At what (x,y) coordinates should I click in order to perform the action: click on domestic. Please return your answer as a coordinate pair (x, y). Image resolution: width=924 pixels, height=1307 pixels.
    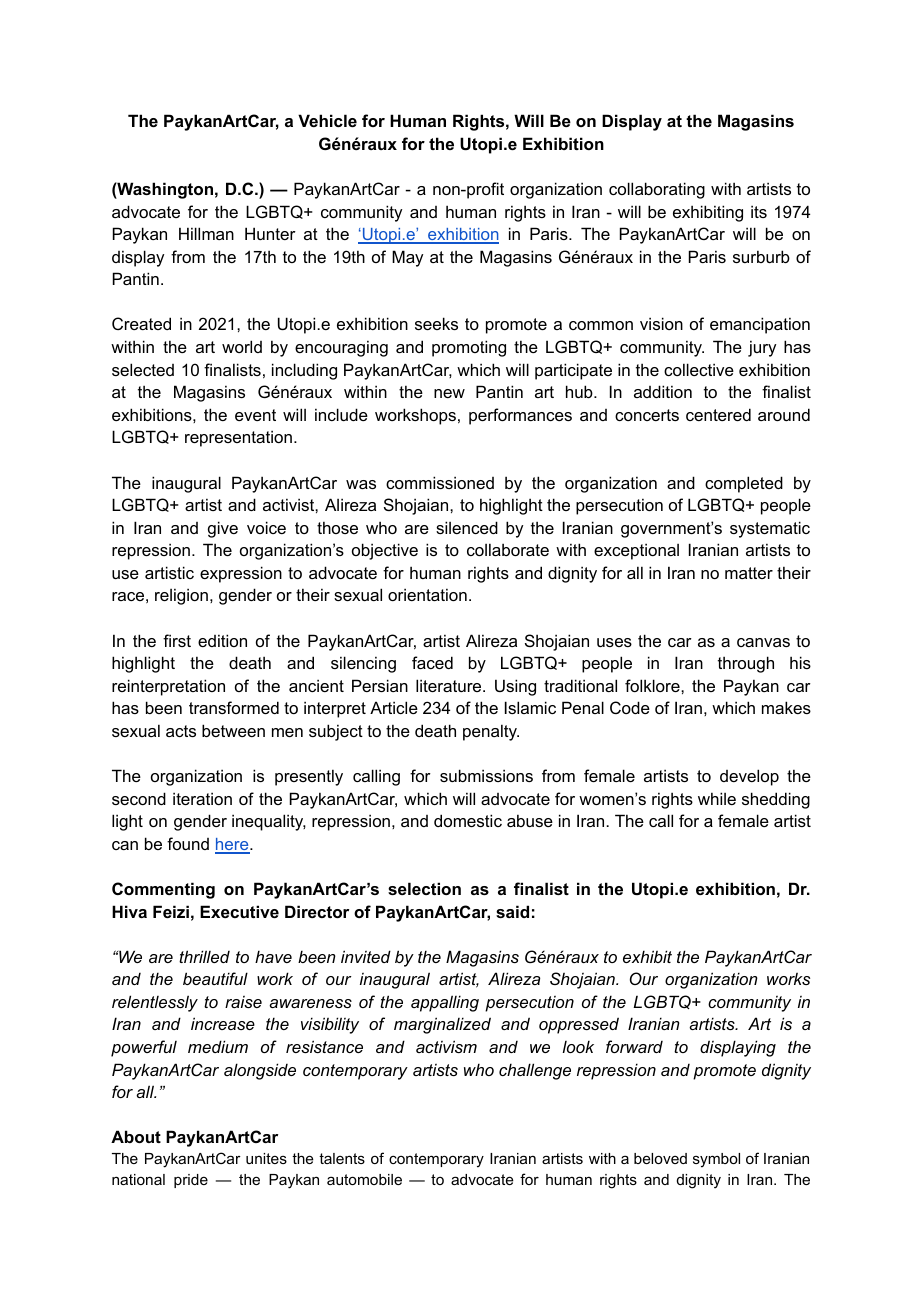
    Looking at the image, I should click on (468, 820).
